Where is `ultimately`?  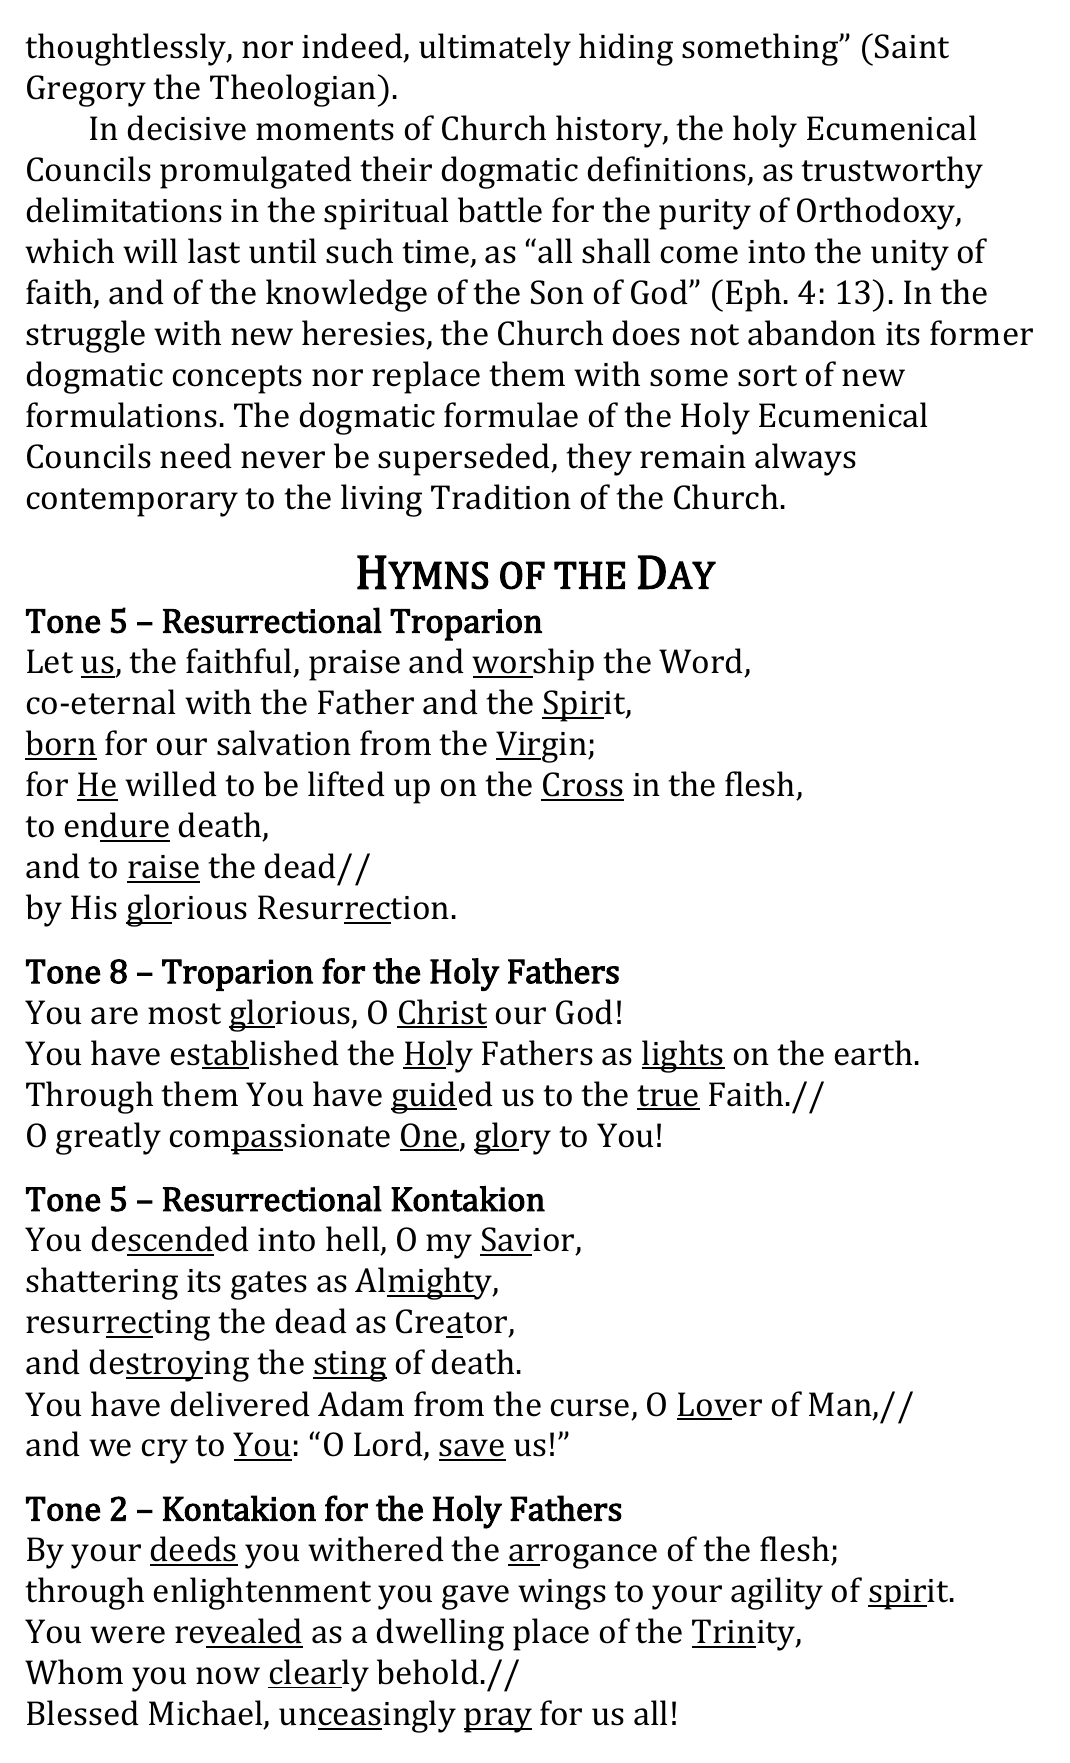
ultimately is located at coordinates (495, 49).
